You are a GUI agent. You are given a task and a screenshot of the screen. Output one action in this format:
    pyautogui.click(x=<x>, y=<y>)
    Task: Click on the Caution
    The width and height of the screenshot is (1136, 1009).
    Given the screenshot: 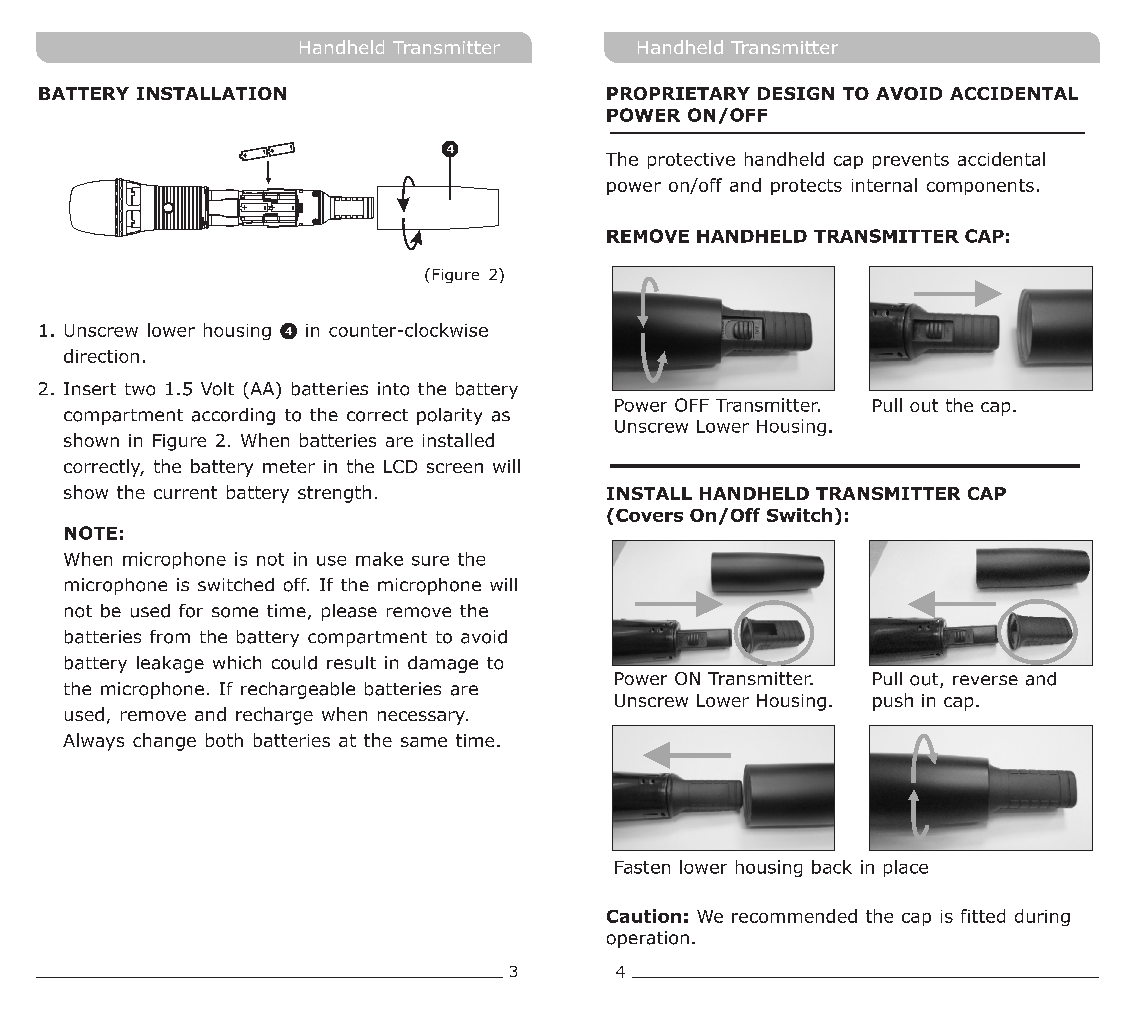 What is the action you would take?
    pyautogui.click(x=644, y=916)
